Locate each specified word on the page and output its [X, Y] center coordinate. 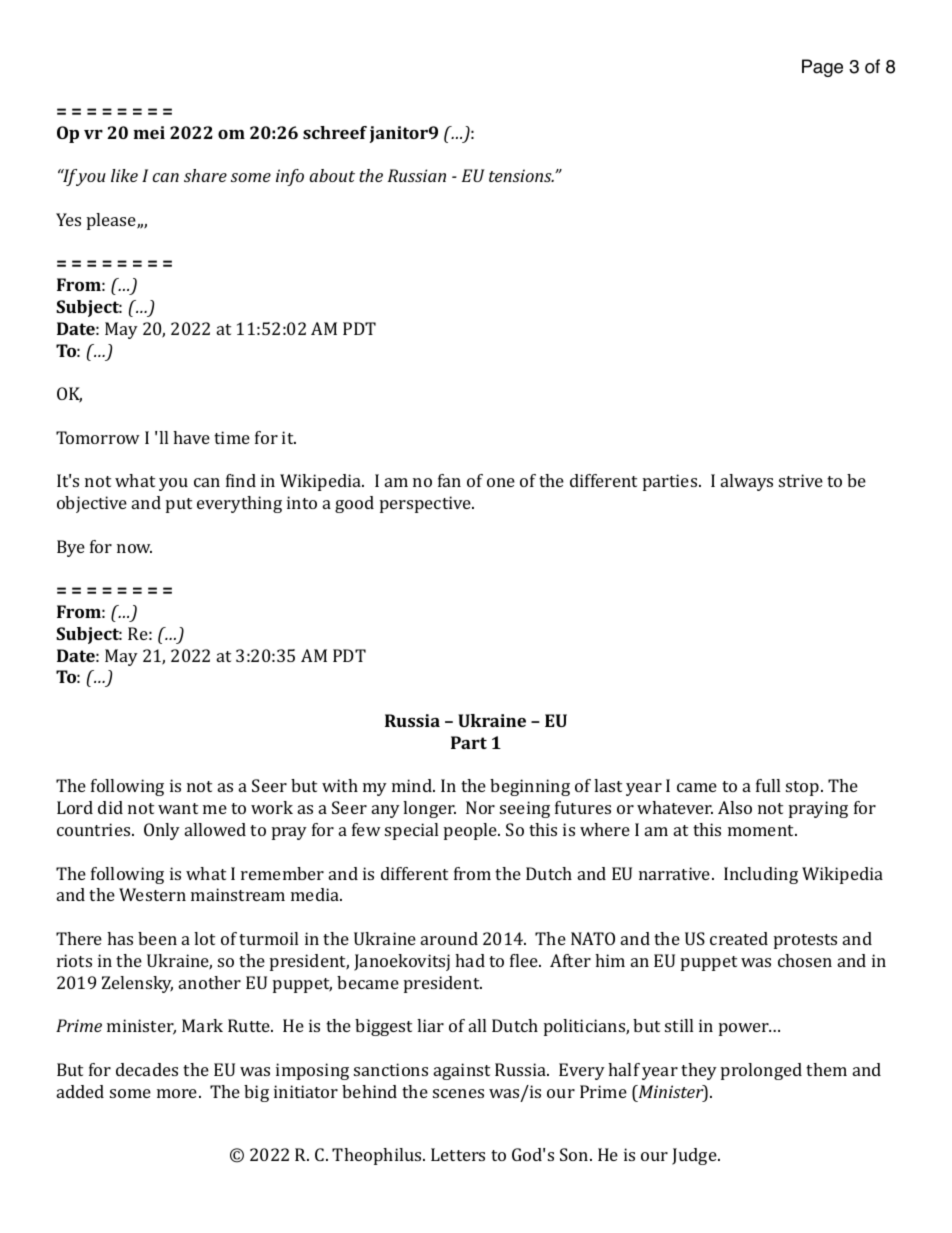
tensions [521, 175]
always [747, 482]
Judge [695, 1156]
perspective [426, 504]
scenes [458, 1093]
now [134, 548]
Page [822, 68]
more [178, 1093]
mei [149, 132]
